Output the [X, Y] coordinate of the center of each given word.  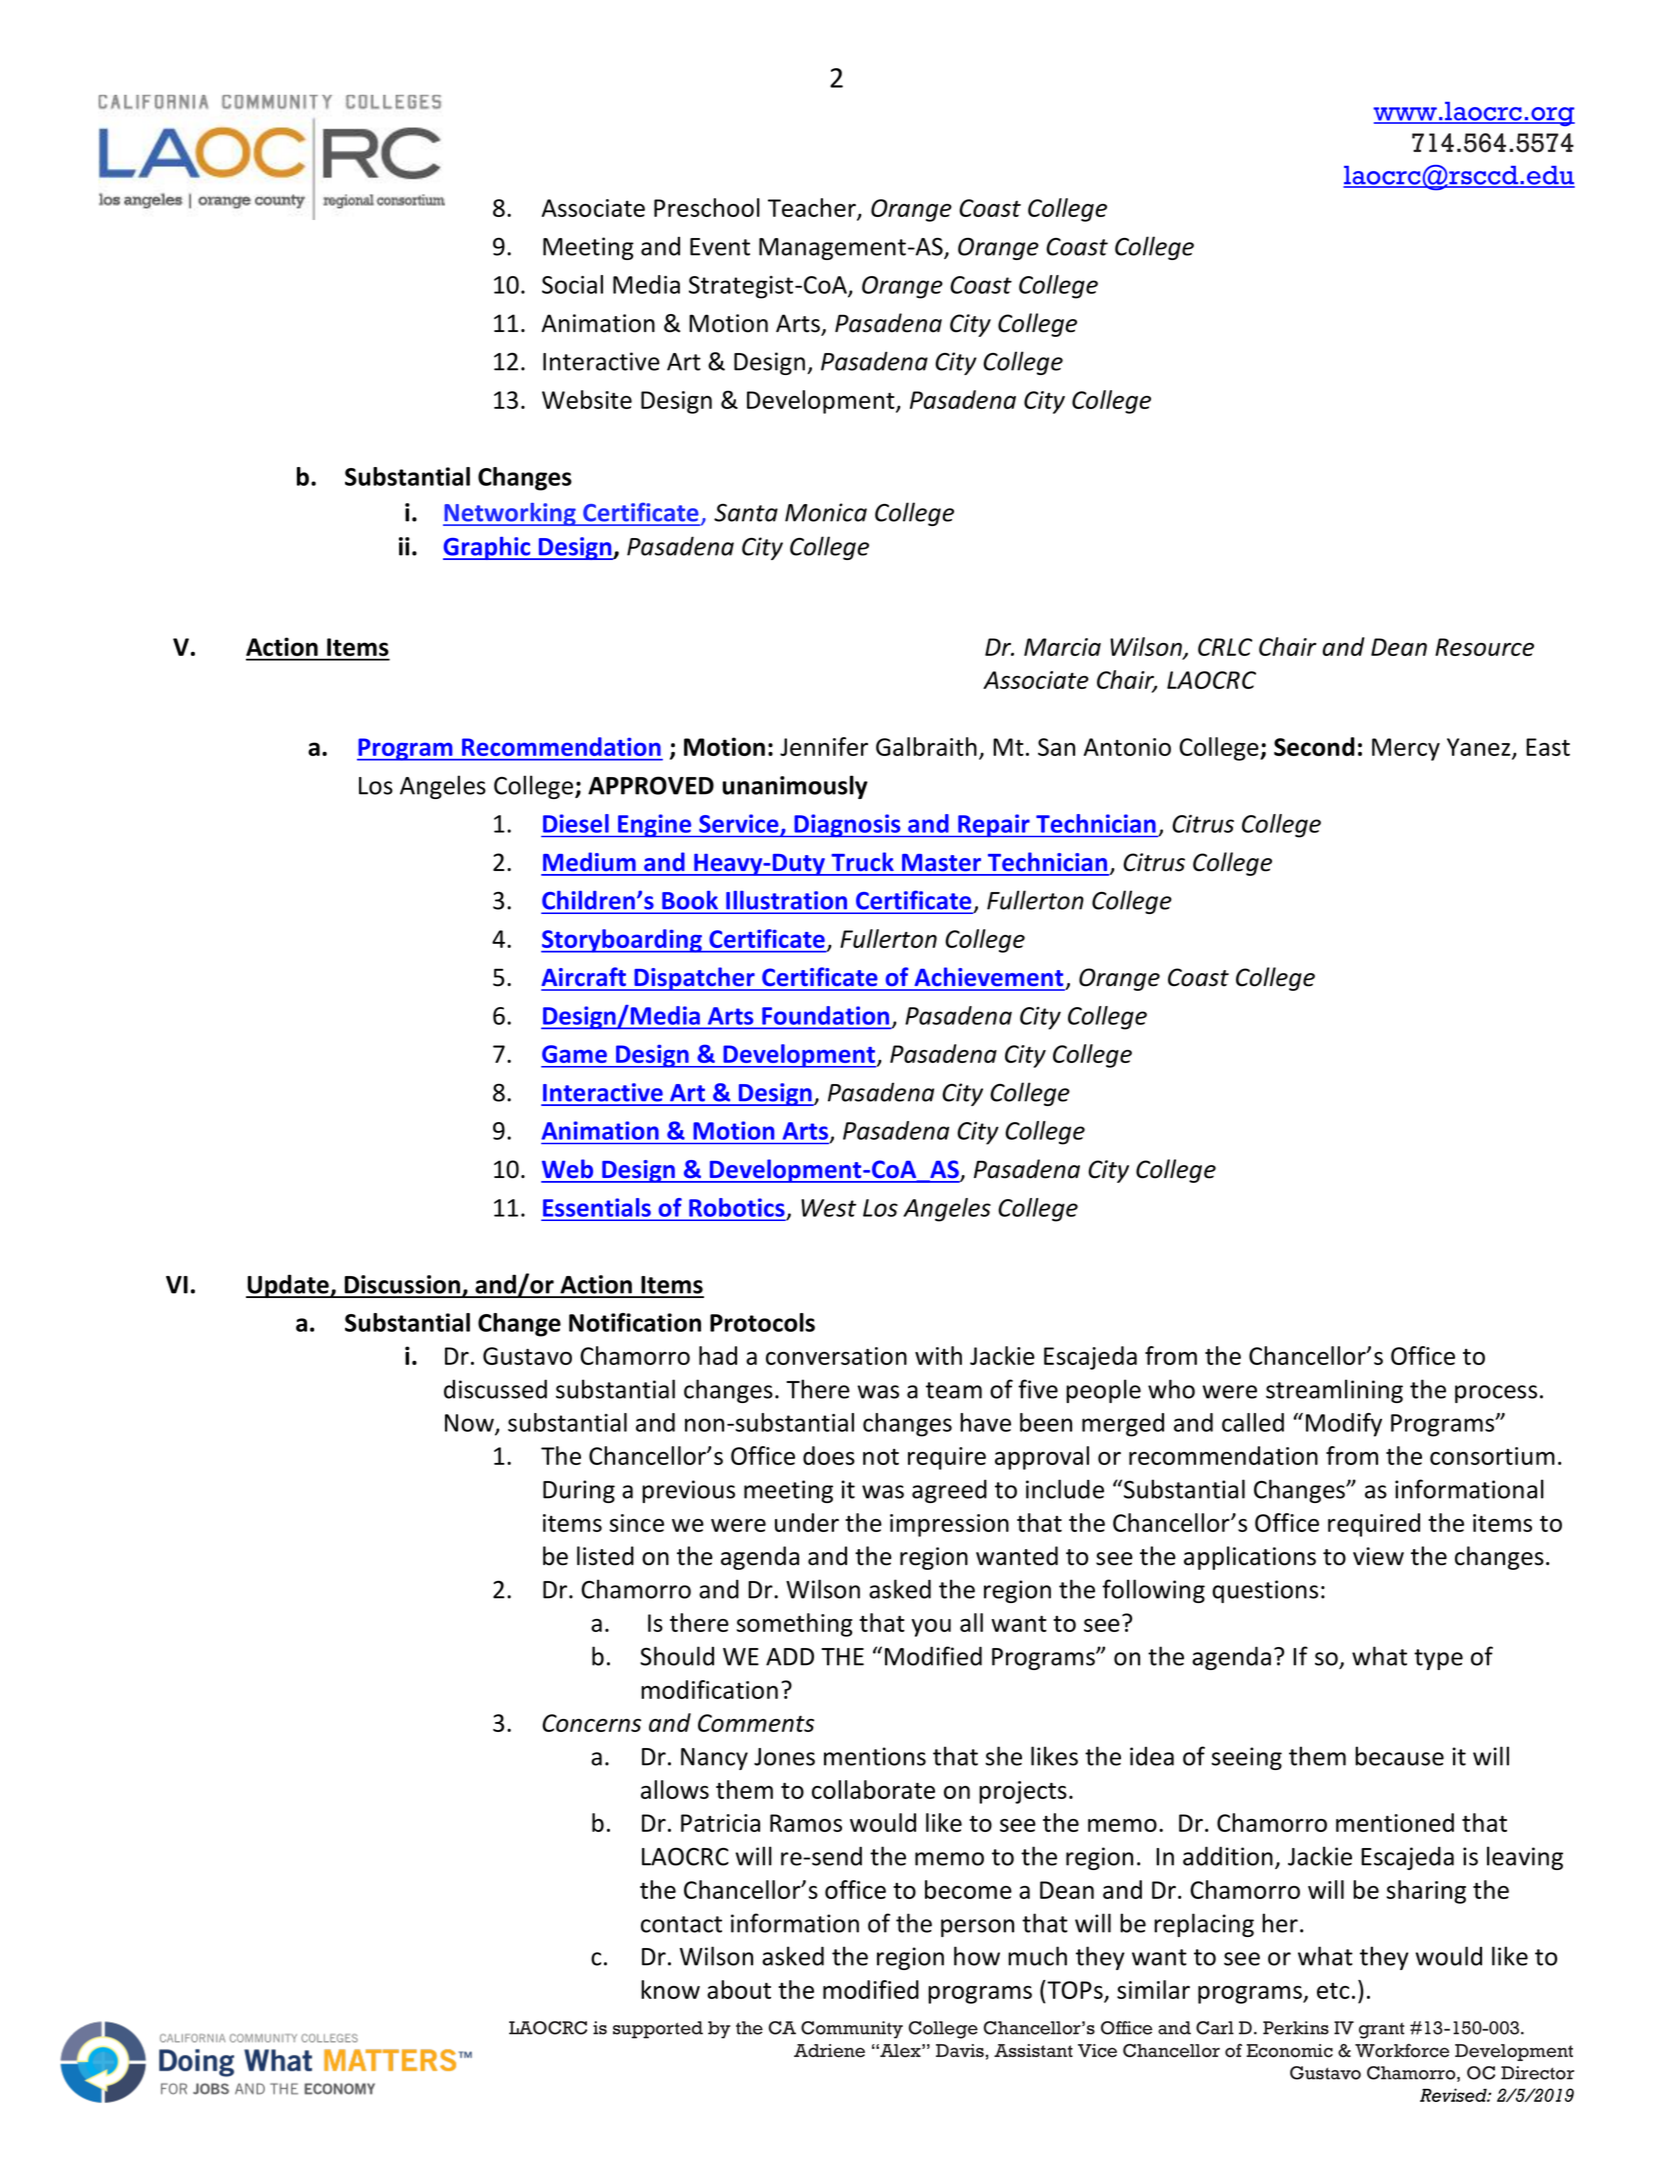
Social [572, 284]
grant [1382, 2030]
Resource [1484, 647]
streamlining [1334, 1391]
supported [658, 2030]
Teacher [813, 209]
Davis [960, 2050]
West [828, 1208]
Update [288, 1286]
